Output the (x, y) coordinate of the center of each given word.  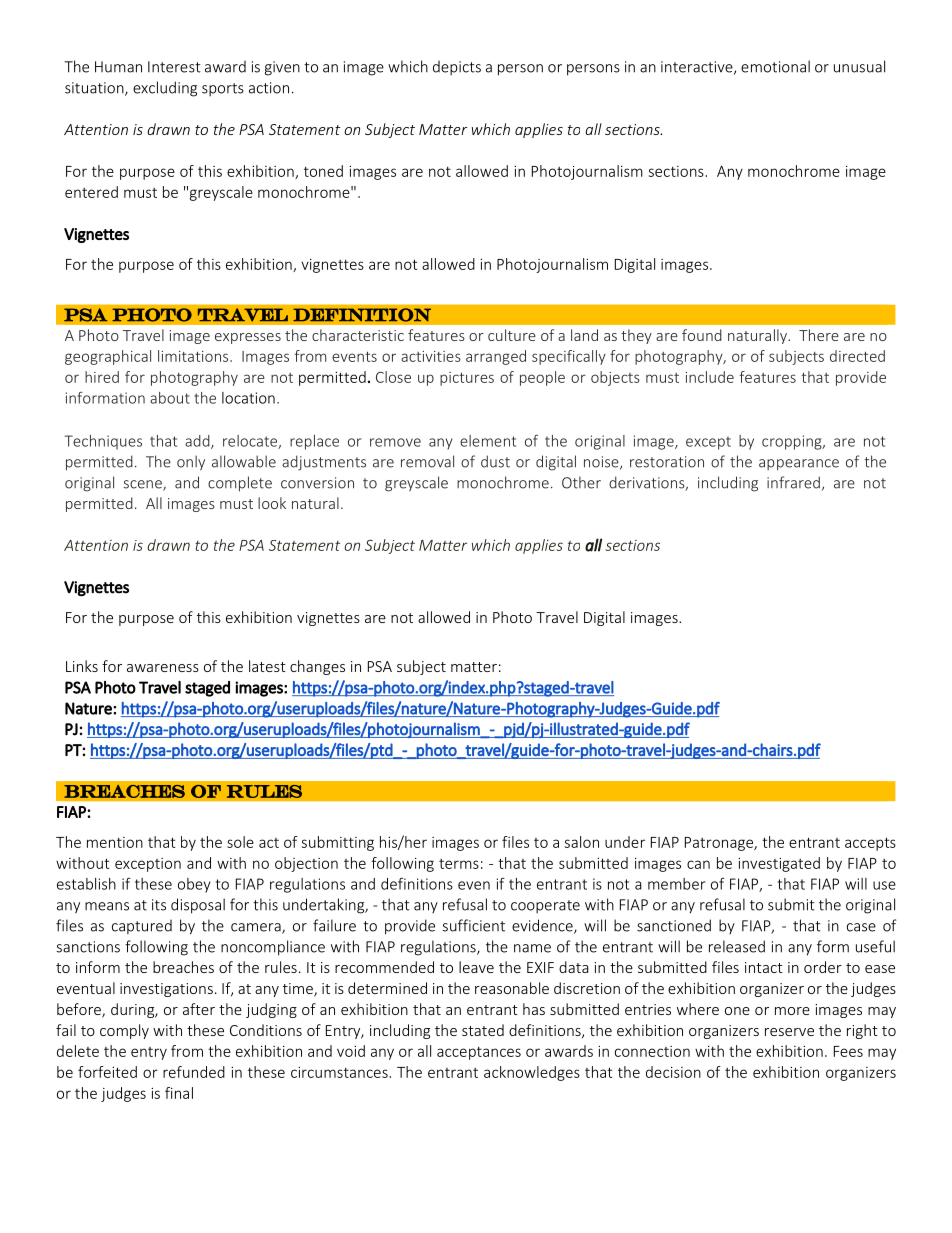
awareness (163, 668)
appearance (799, 465)
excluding (165, 89)
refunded (194, 1072)
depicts (457, 68)
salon (582, 842)
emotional (775, 66)
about (170, 398)
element (488, 441)
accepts (870, 844)
